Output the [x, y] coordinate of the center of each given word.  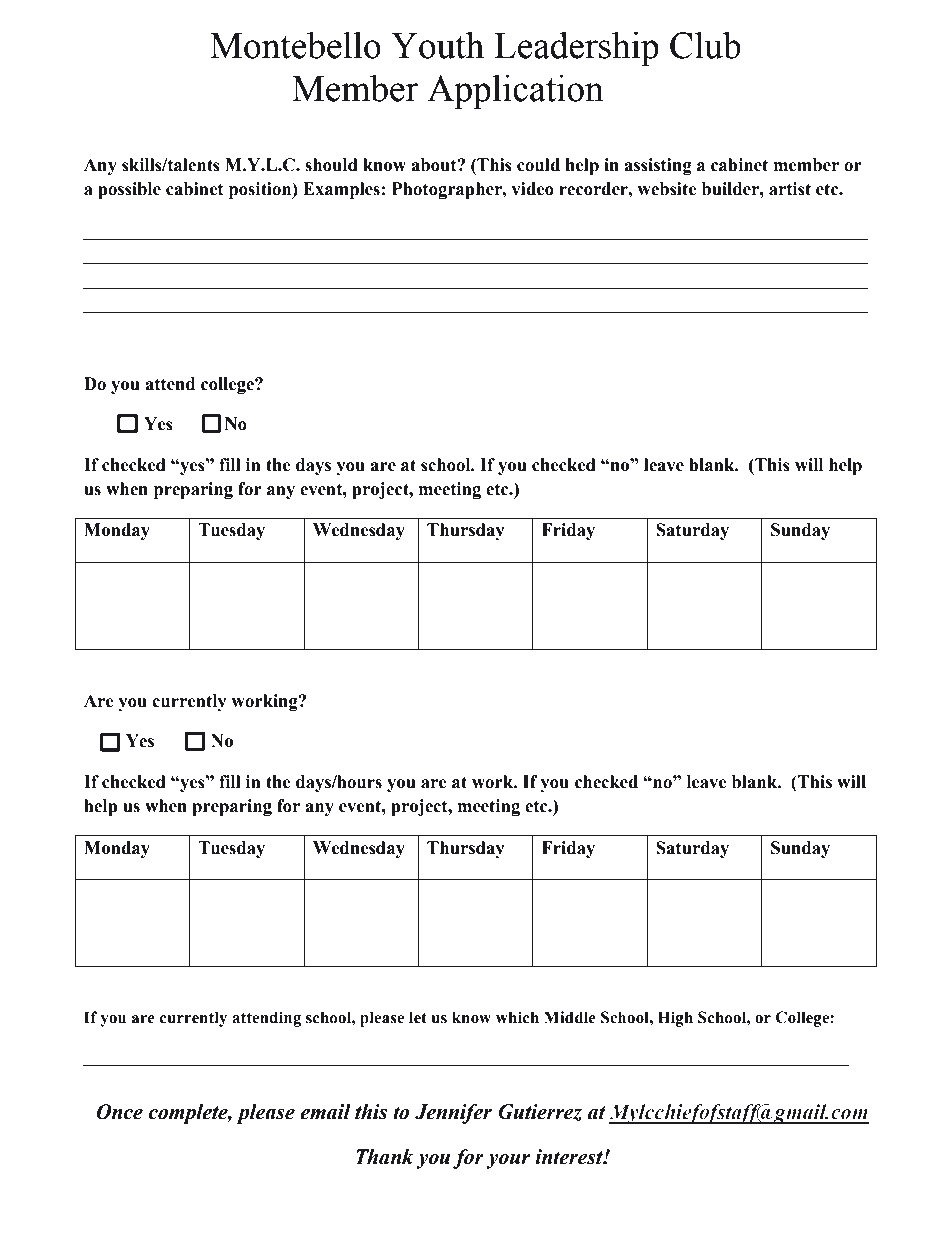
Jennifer [453, 1114]
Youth [437, 45]
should [331, 165]
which [517, 1017]
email [325, 1112]
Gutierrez [540, 1112]
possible [129, 190]
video [532, 189]
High [675, 1019]
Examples [341, 190]
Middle [570, 1017]
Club [705, 45]
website [667, 189]
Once [119, 1112]
